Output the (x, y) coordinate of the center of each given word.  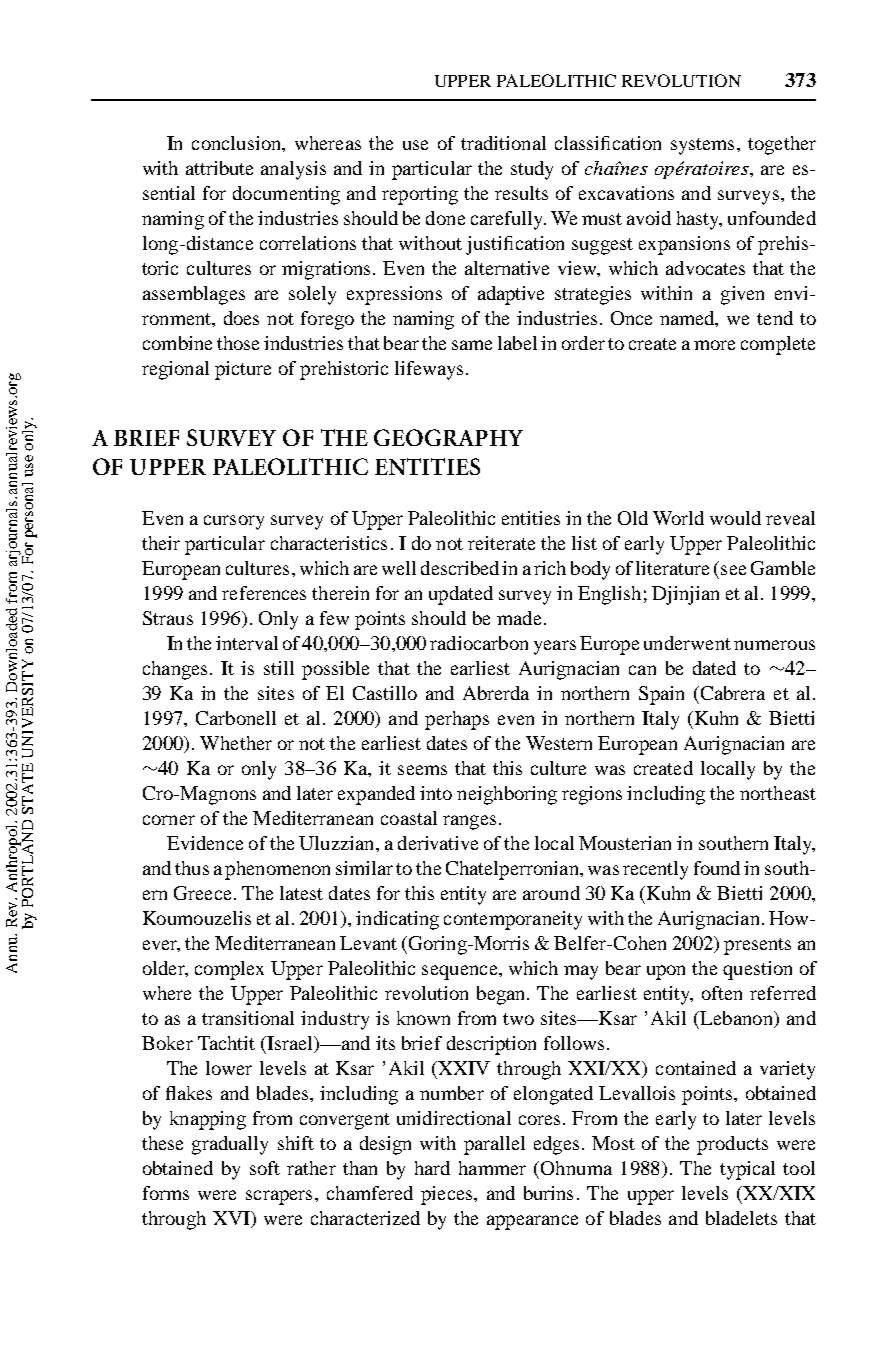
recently (655, 870)
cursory (234, 522)
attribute (219, 168)
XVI (232, 1218)
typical (747, 1170)
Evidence (205, 843)
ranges (469, 822)
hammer (492, 1168)
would (735, 518)
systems (702, 146)
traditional (503, 143)
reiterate (501, 543)
